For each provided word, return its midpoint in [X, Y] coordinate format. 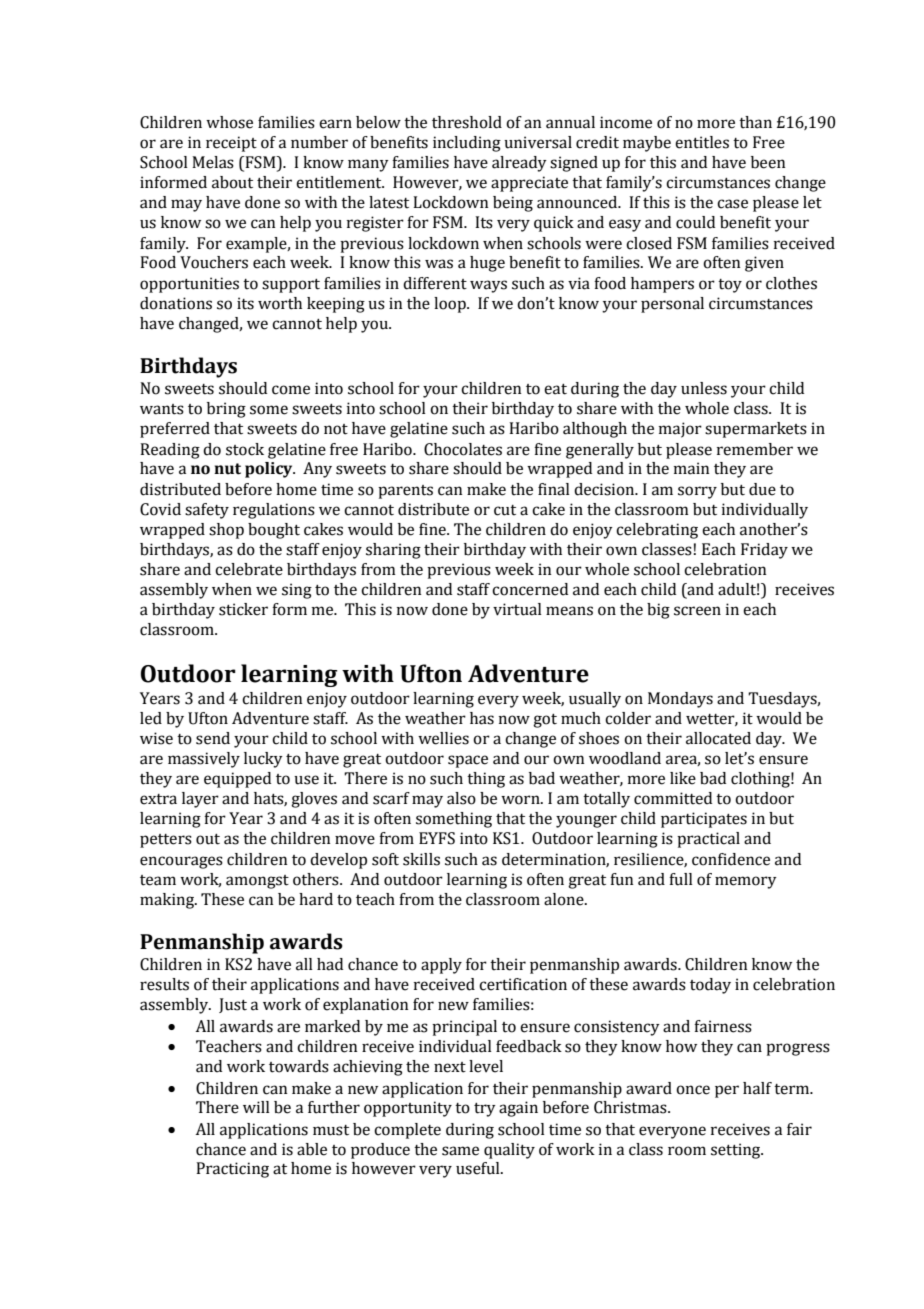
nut [227, 469]
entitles [702, 142]
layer [200, 800]
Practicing [232, 1170]
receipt [231, 144]
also [461, 798]
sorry [697, 492]
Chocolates [463, 449]
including [467, 144]
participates [704, 820]
